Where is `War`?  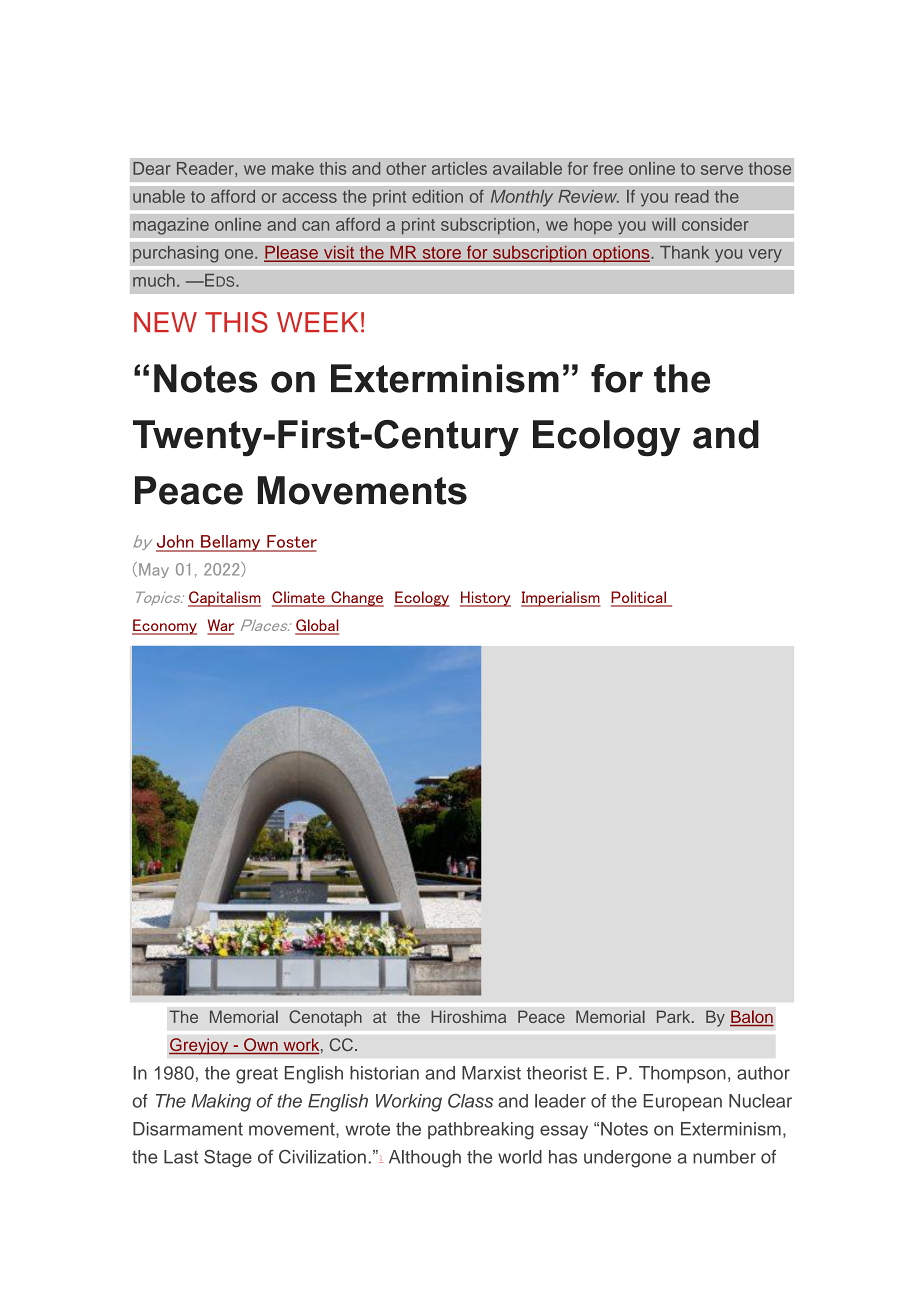
War is located at coordinates (220, 626).
